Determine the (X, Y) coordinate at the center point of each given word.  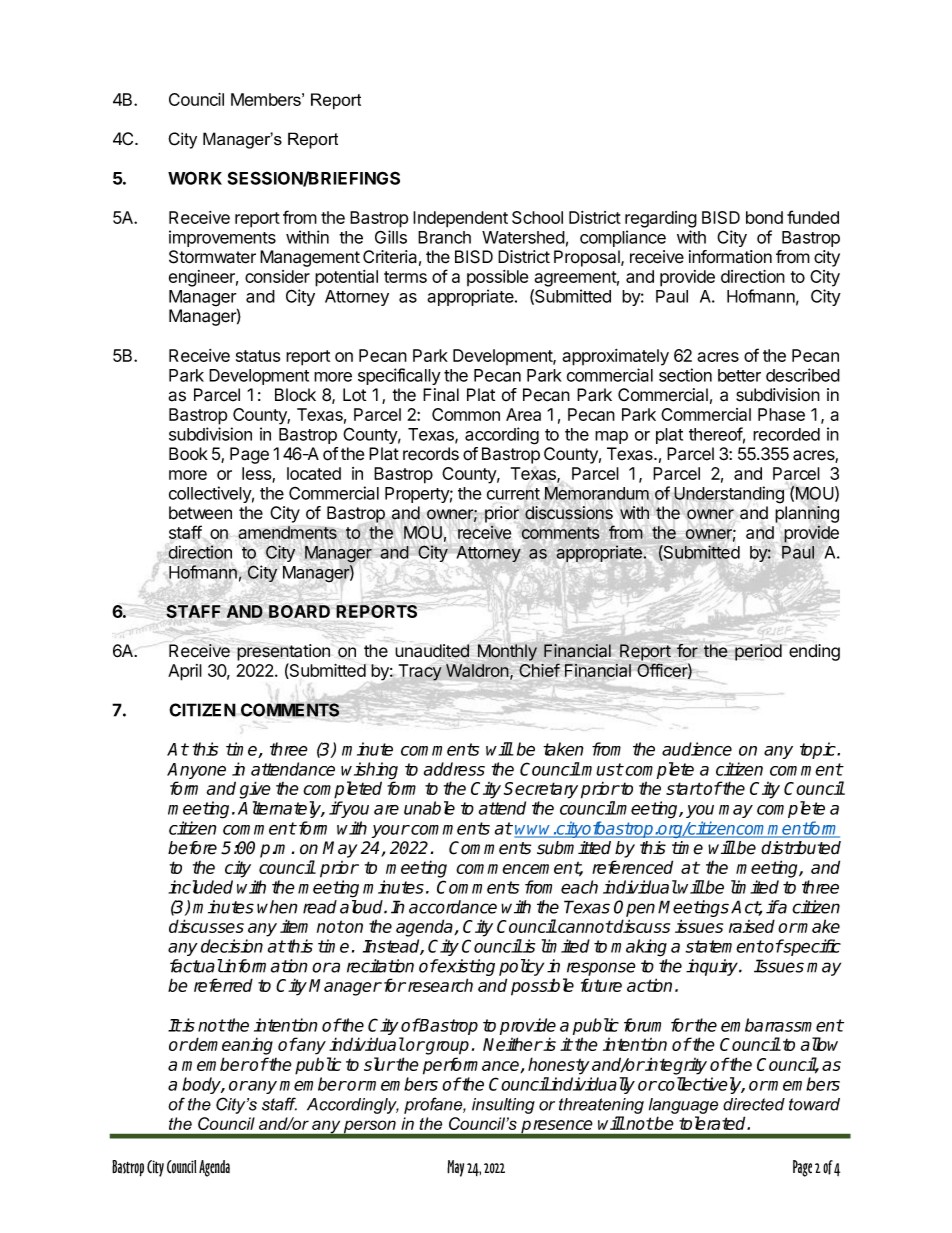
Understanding (728, 496)
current (513, 495)
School (537, 217)
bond (764, 217)
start (684, 788)
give (255, 790)
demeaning (230, 1046)
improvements (222, 238)
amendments (288, 533)
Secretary (541, 790)
